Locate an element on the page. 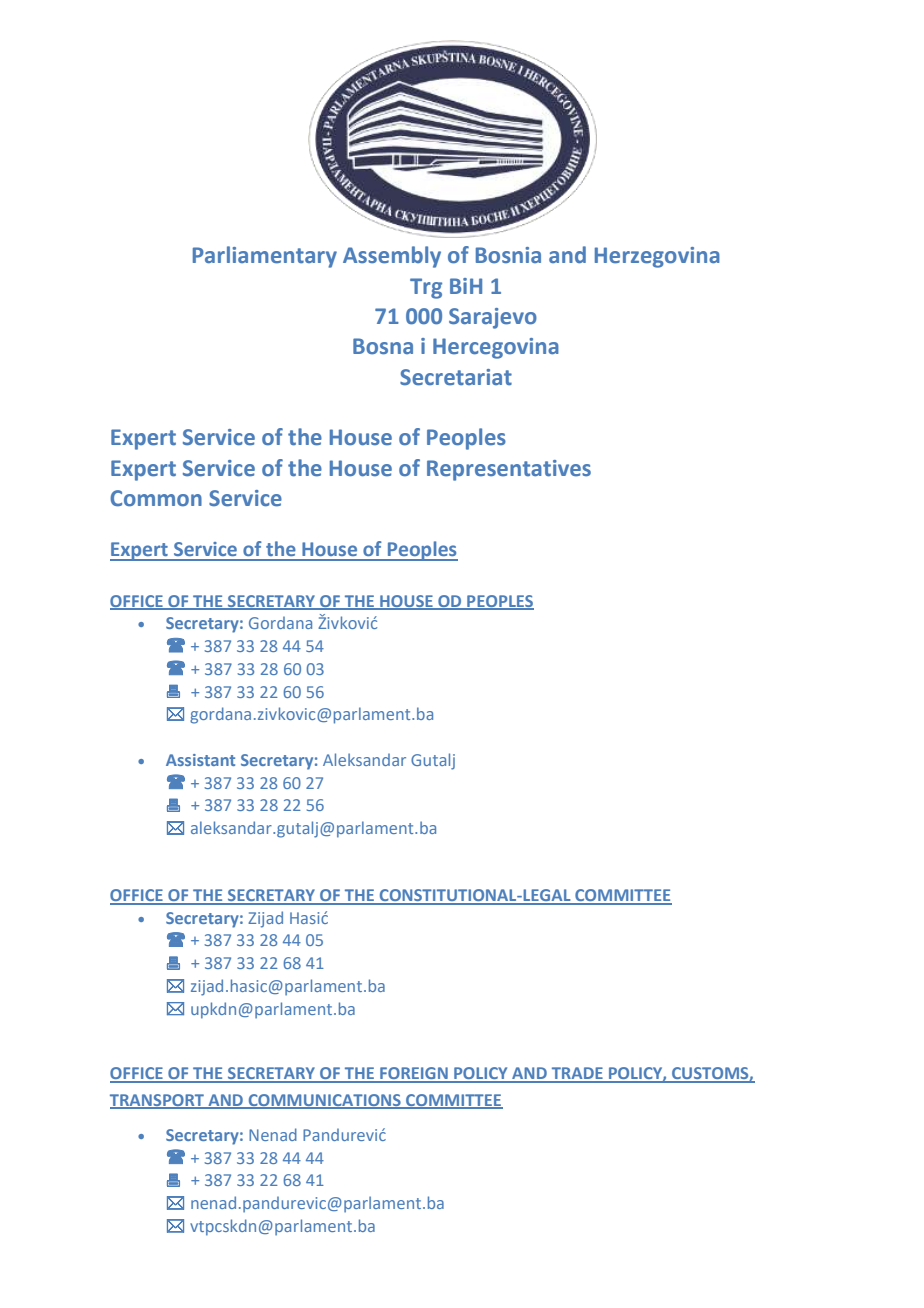  COMMUNICATIONS is located at coordinates (324, 1101).
